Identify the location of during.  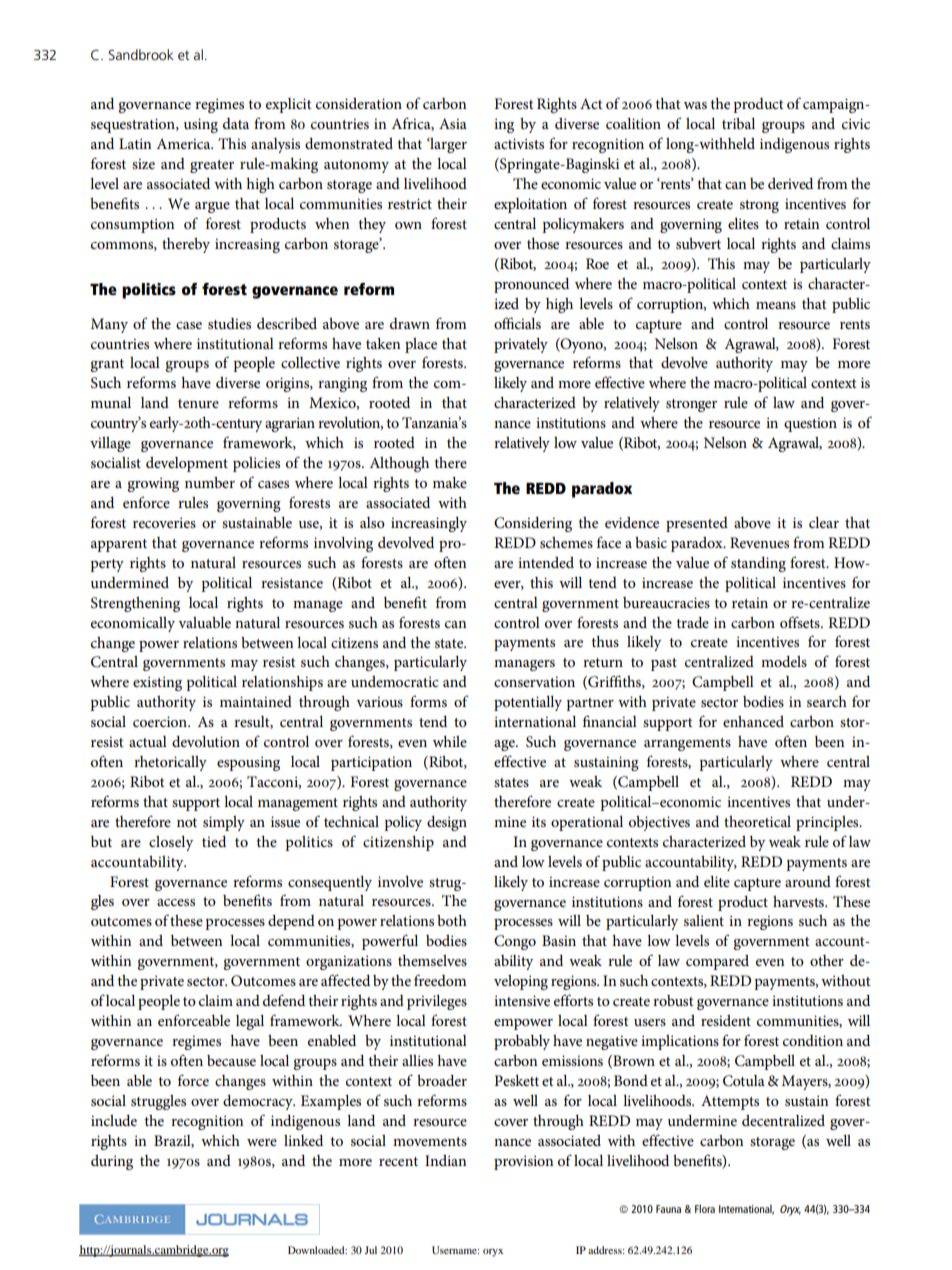
(112, 1162).
